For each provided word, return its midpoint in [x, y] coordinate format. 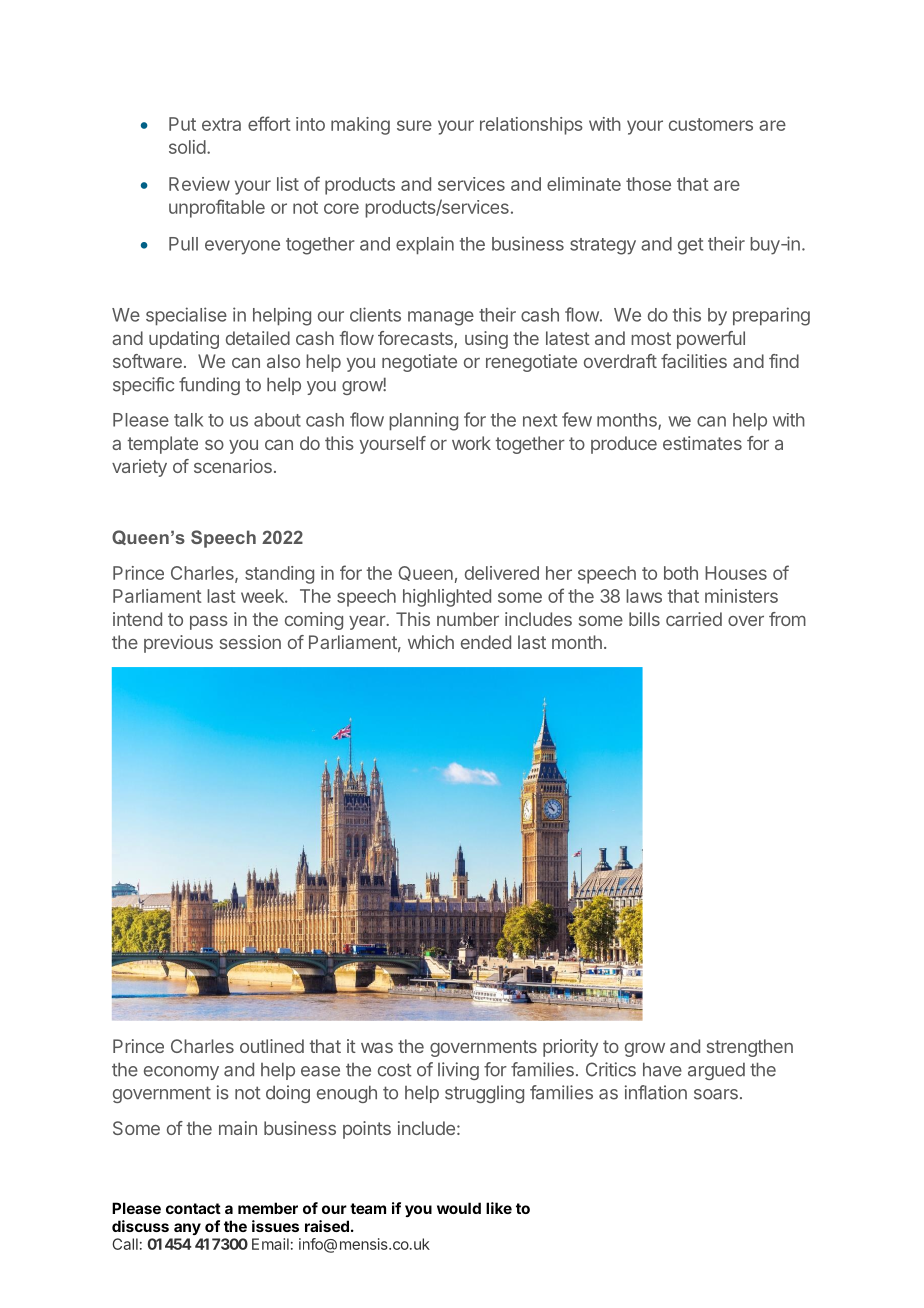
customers [711, 124]
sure [414, 125]
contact [193, 1208]
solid [187, 147]
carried [694, 619]
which [431, 642]
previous [178, 644]
